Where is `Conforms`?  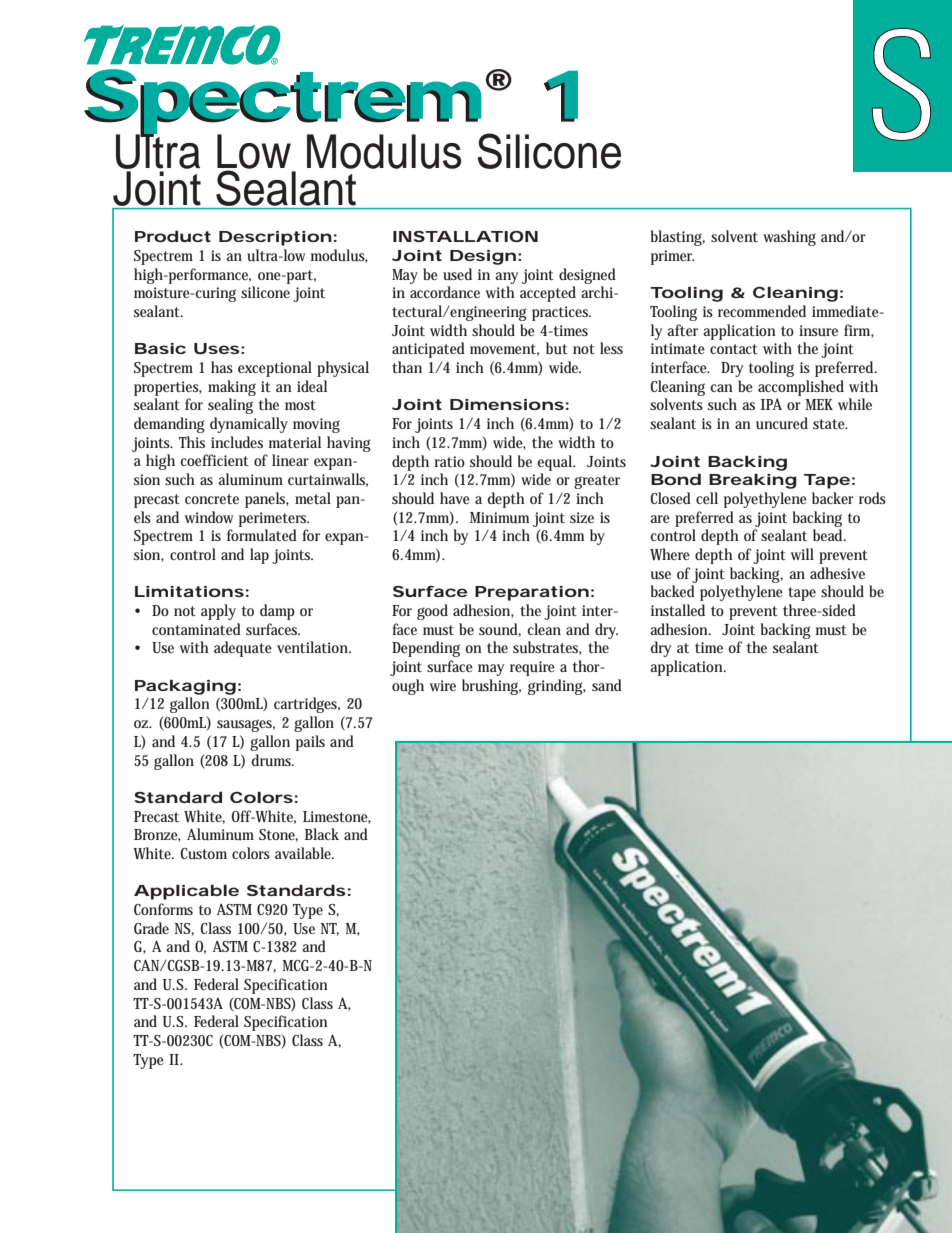
Conforms is located at coordinates (163, 909).
